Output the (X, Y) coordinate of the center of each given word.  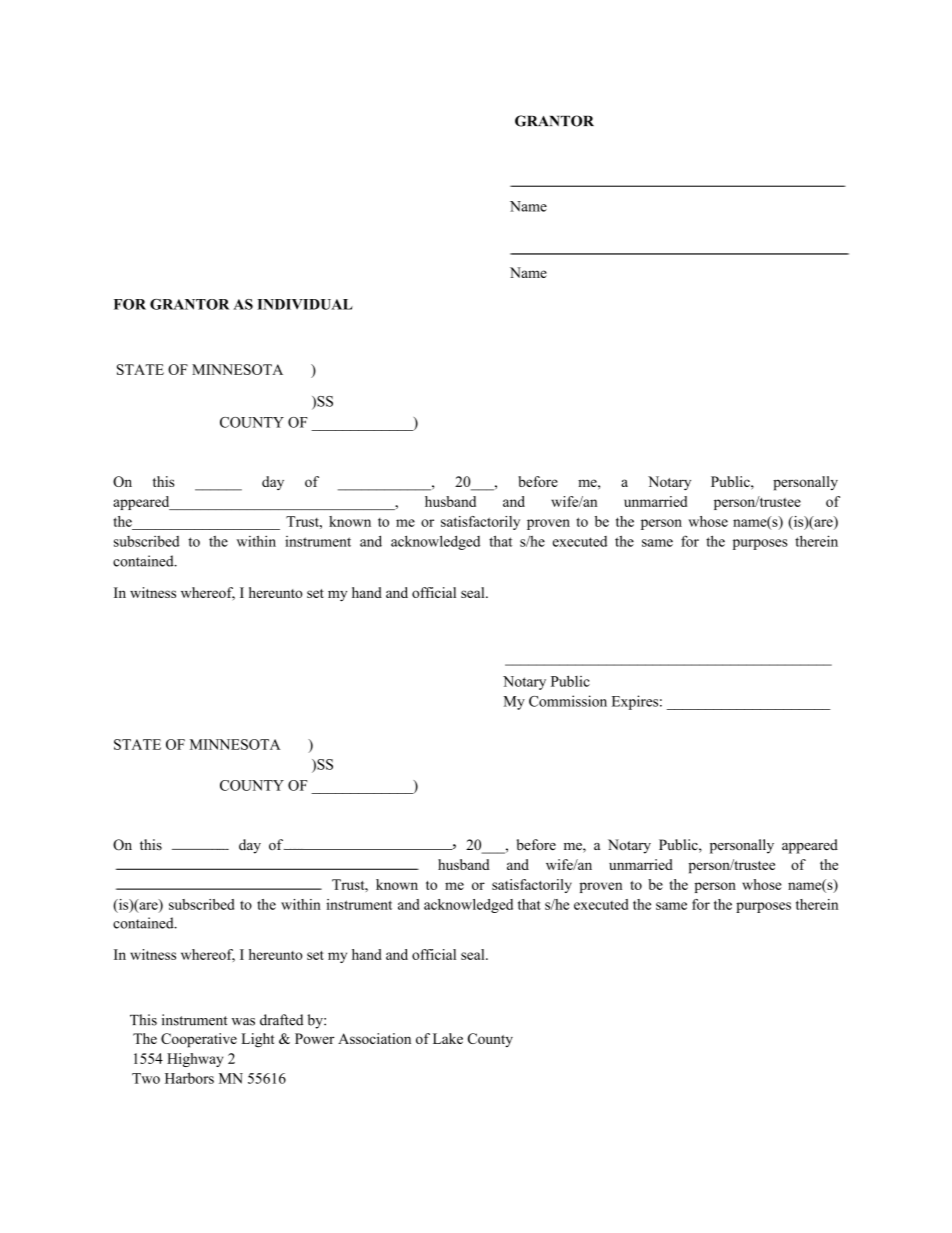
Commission (568, 701)
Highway (195, 1060)
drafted (281, 1020)
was (243, 1022)
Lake (448, 1038)
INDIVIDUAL (305, 304)
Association (374, 1038)
